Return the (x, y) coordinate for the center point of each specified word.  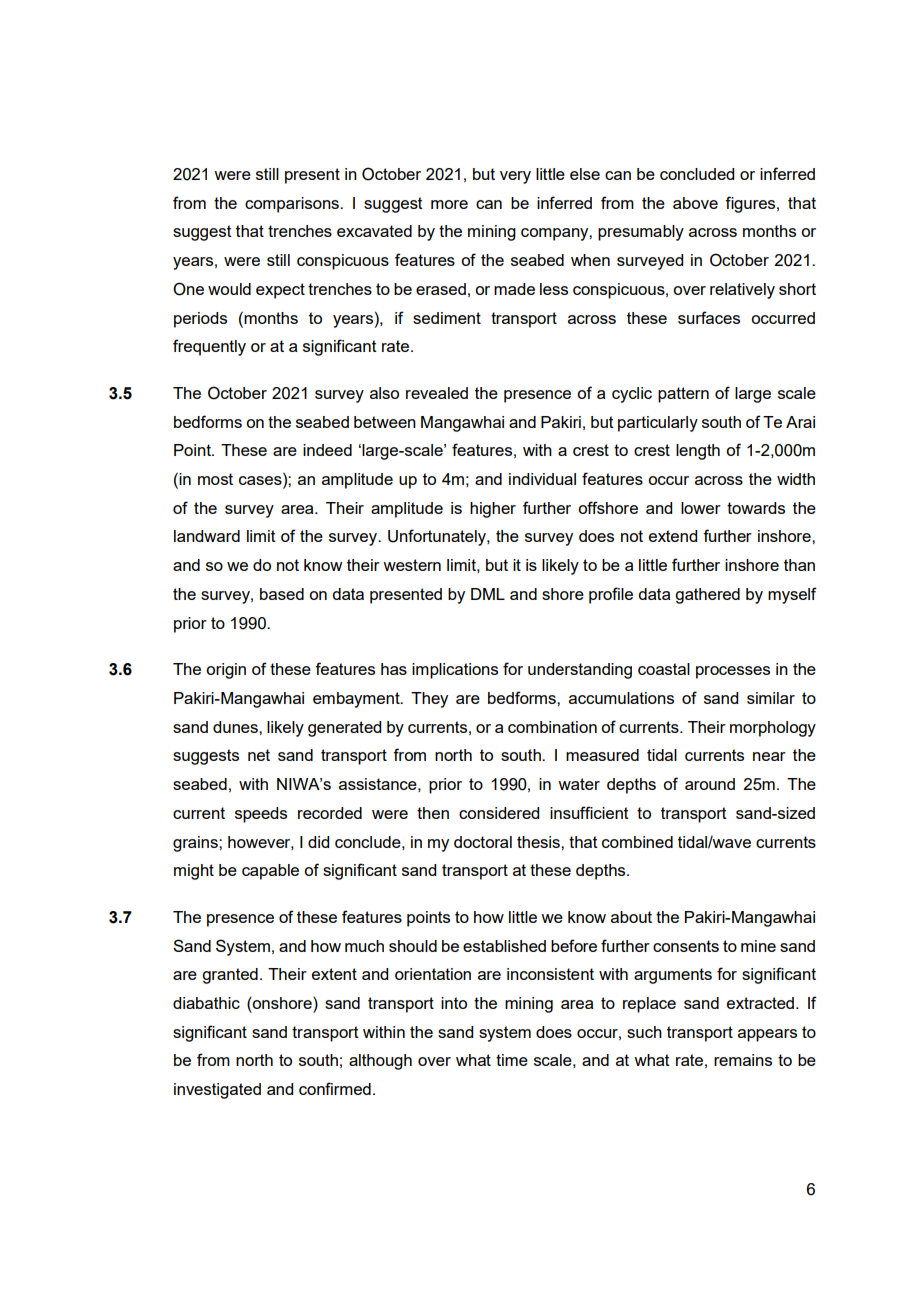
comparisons (293, 205)
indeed (327, 450)
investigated (217, 1091)
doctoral (483, 842)
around (710, 784)
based (282, 594)
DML (488, 594)
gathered (707, 596)
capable (270, 872)
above (695, 203)
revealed (437, 393)
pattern (683, 395)
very (515, 177)
